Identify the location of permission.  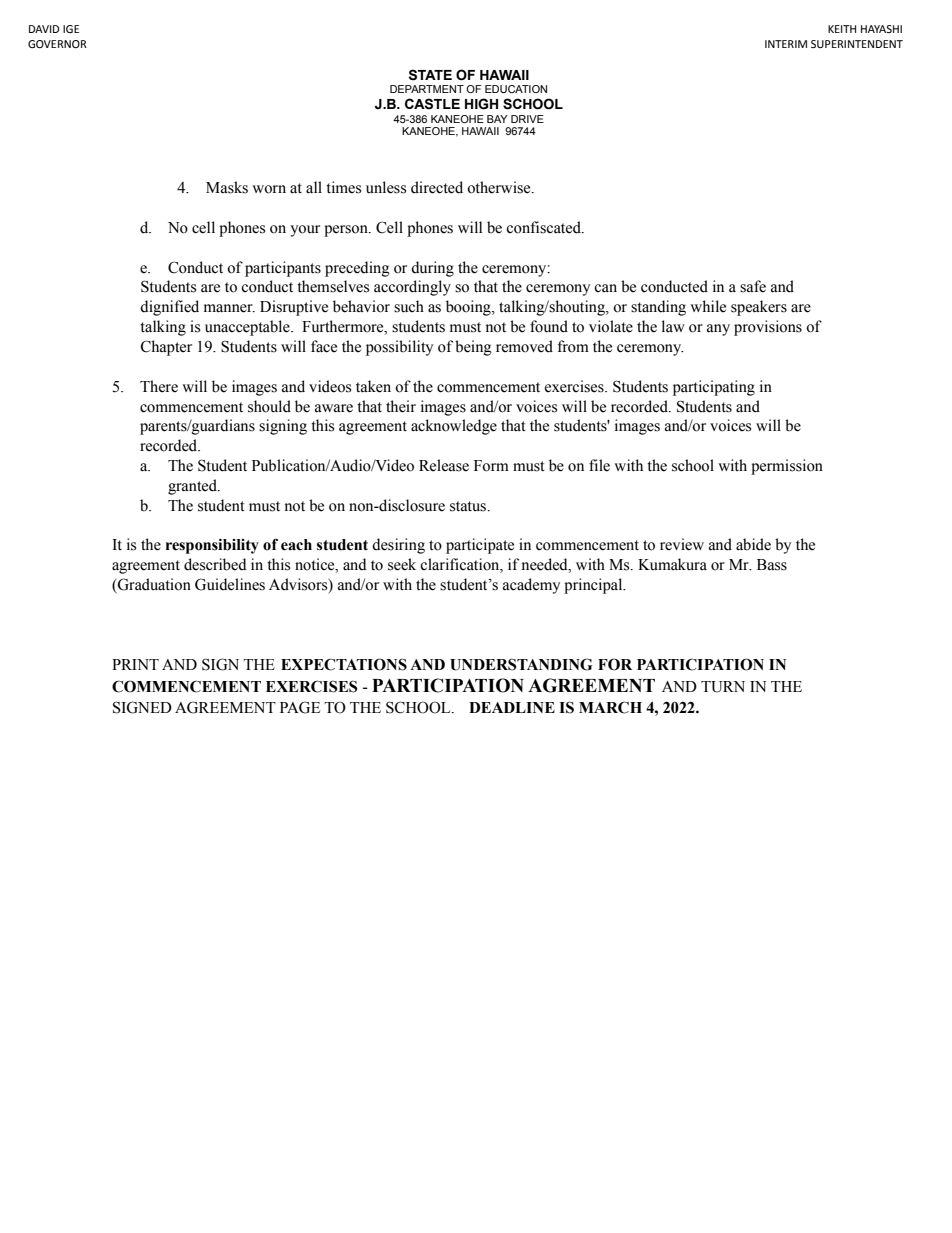
(787, 467).
